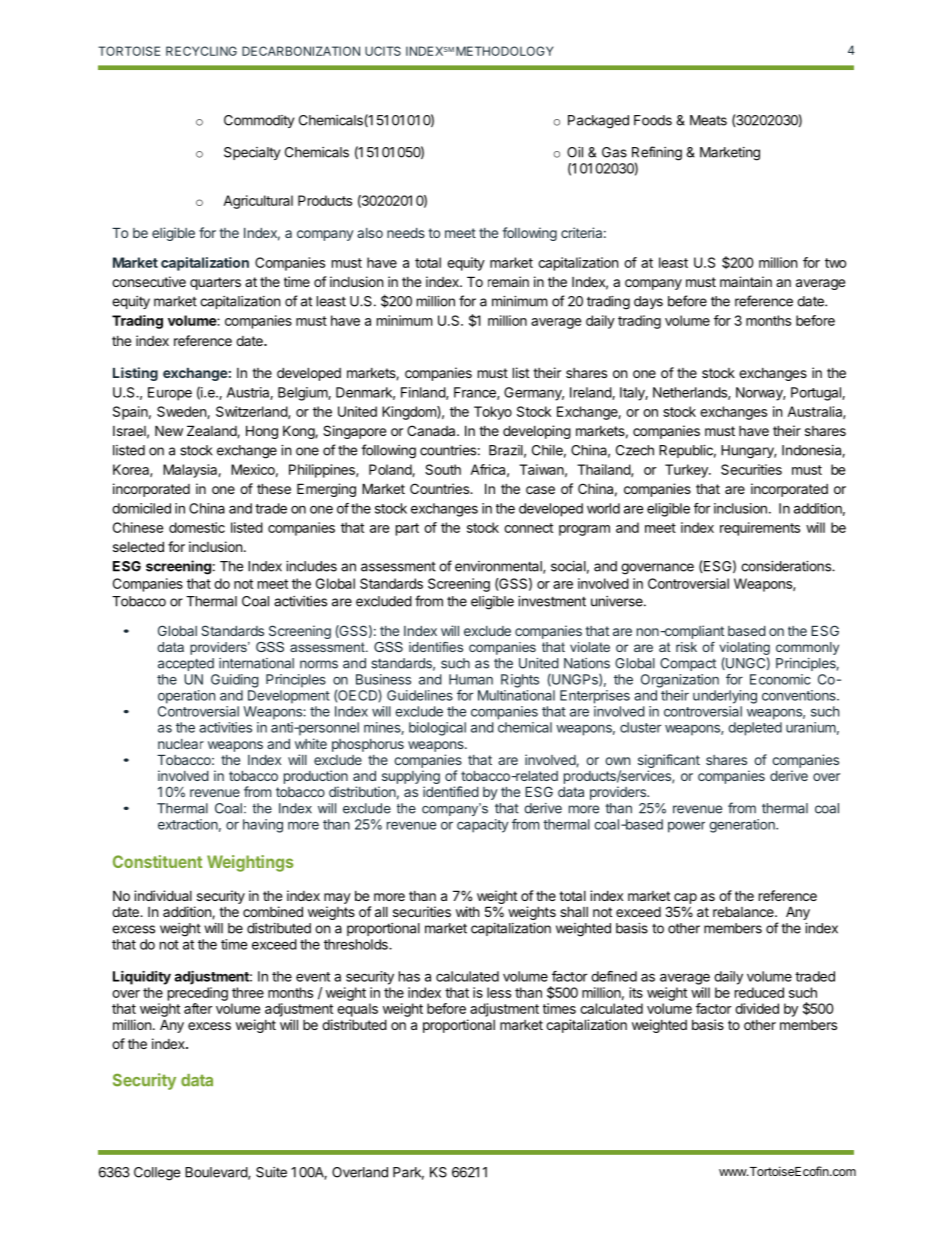 The image size is (952, 1233). I want to click on with, so click(468, 911).
